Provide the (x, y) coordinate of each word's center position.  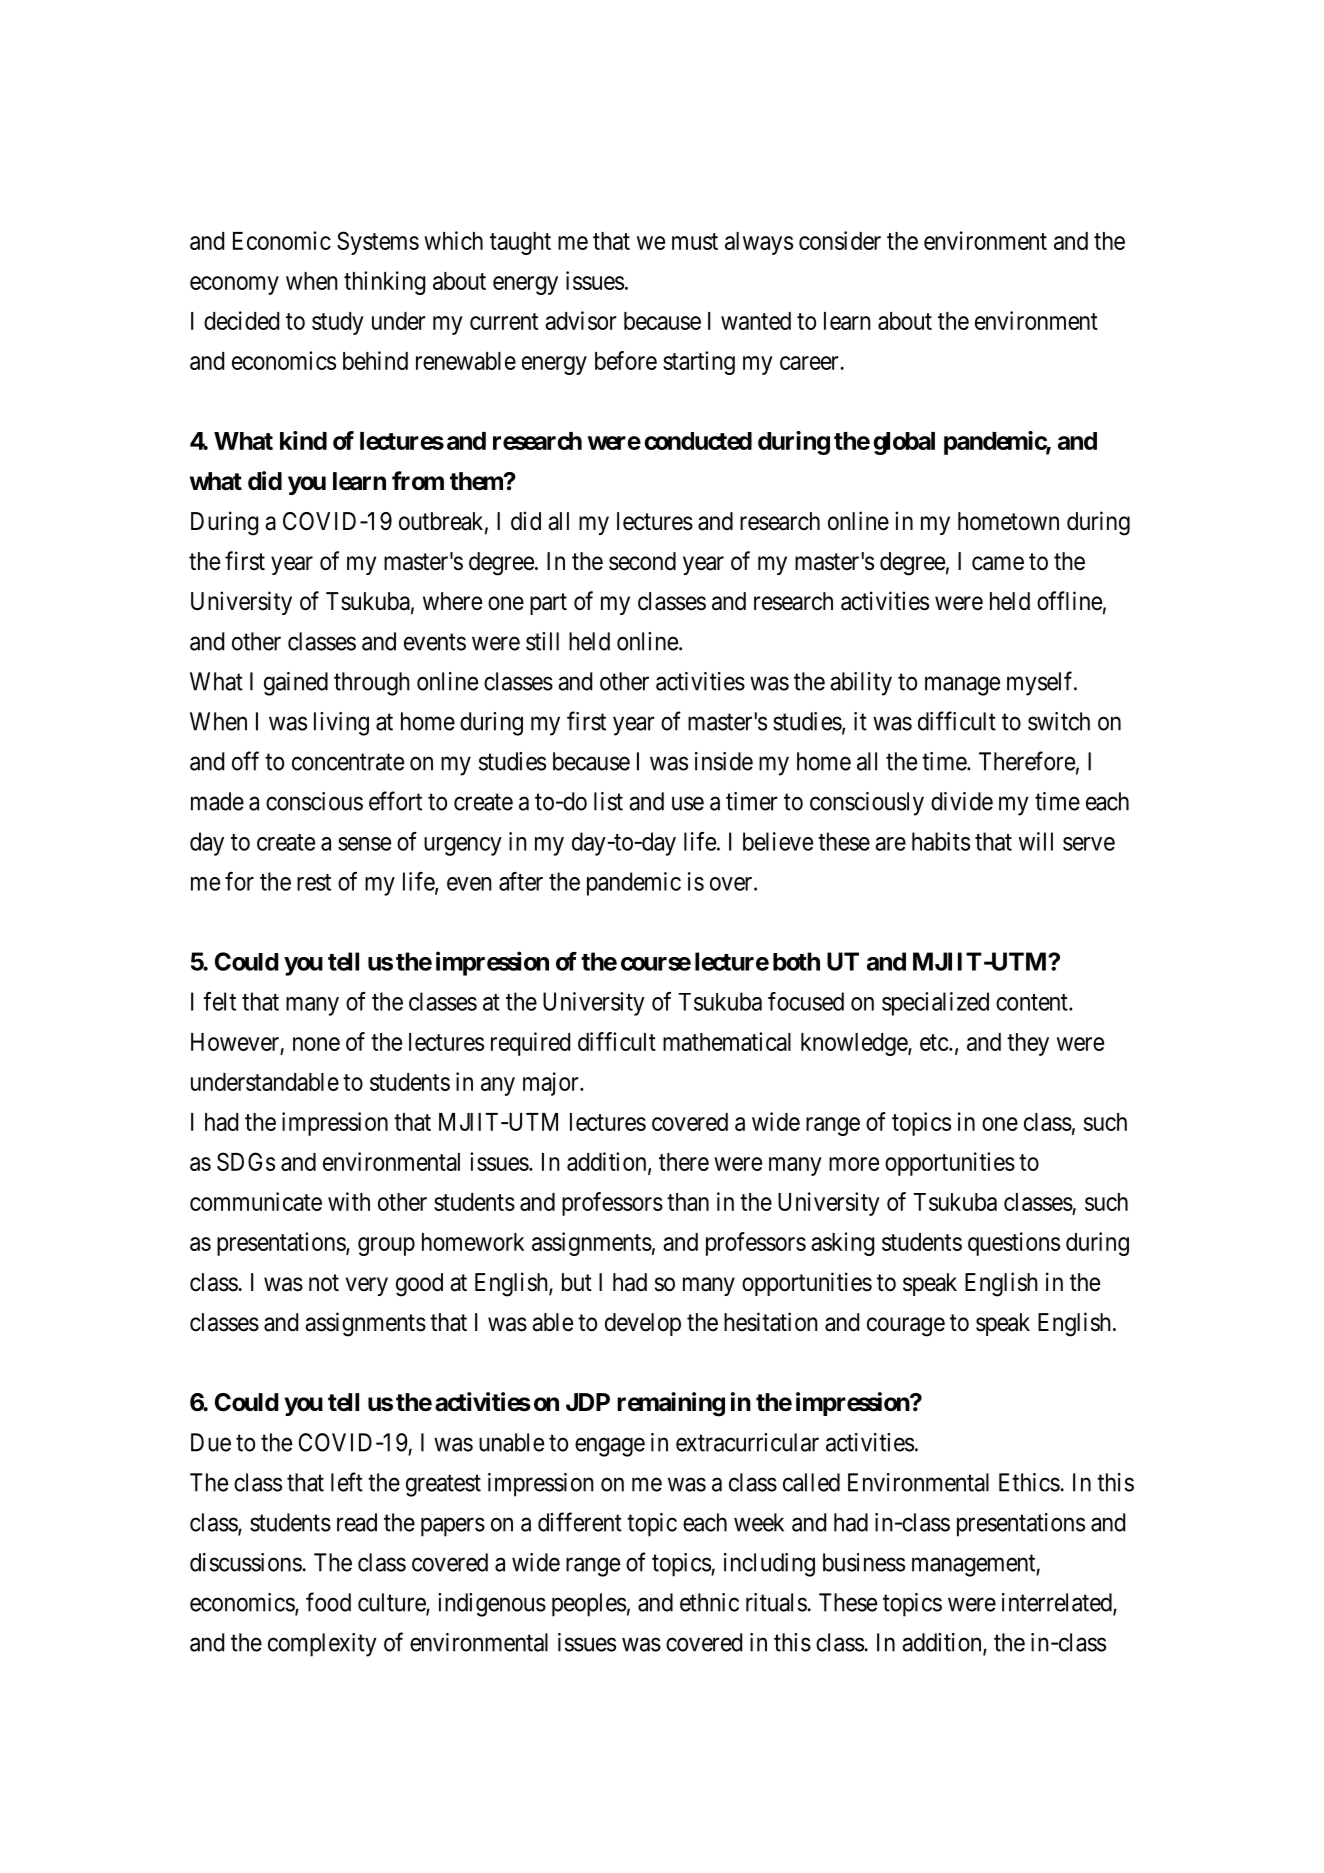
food (328, 1602)
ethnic (709, 1602)
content (1033, 1002)
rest (314, 882)
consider (840, 240)
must (695, 241)
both (796, 961)
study (338, 323)
